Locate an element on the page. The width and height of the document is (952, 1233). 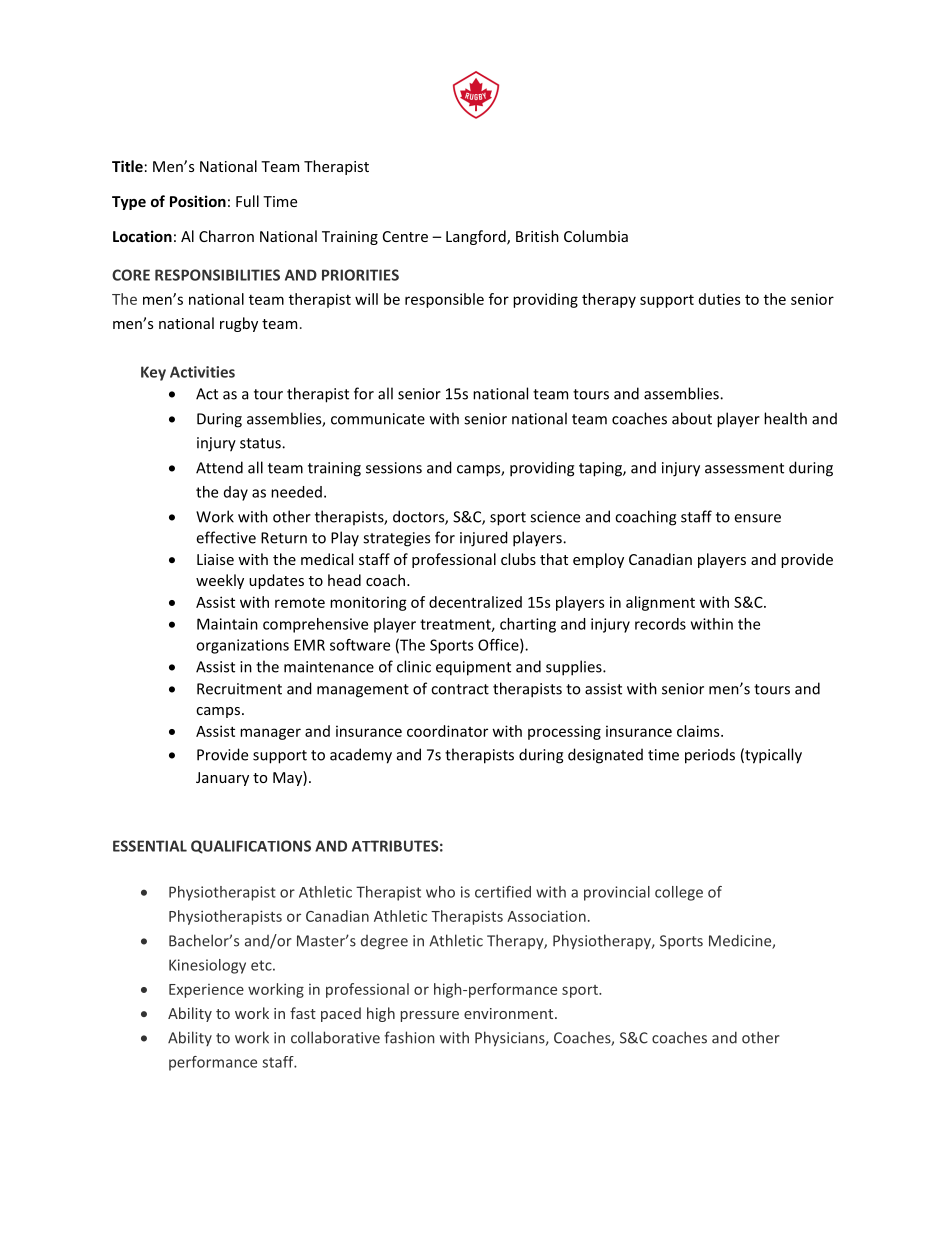
decentralized is located at coordinates (475, 602).
